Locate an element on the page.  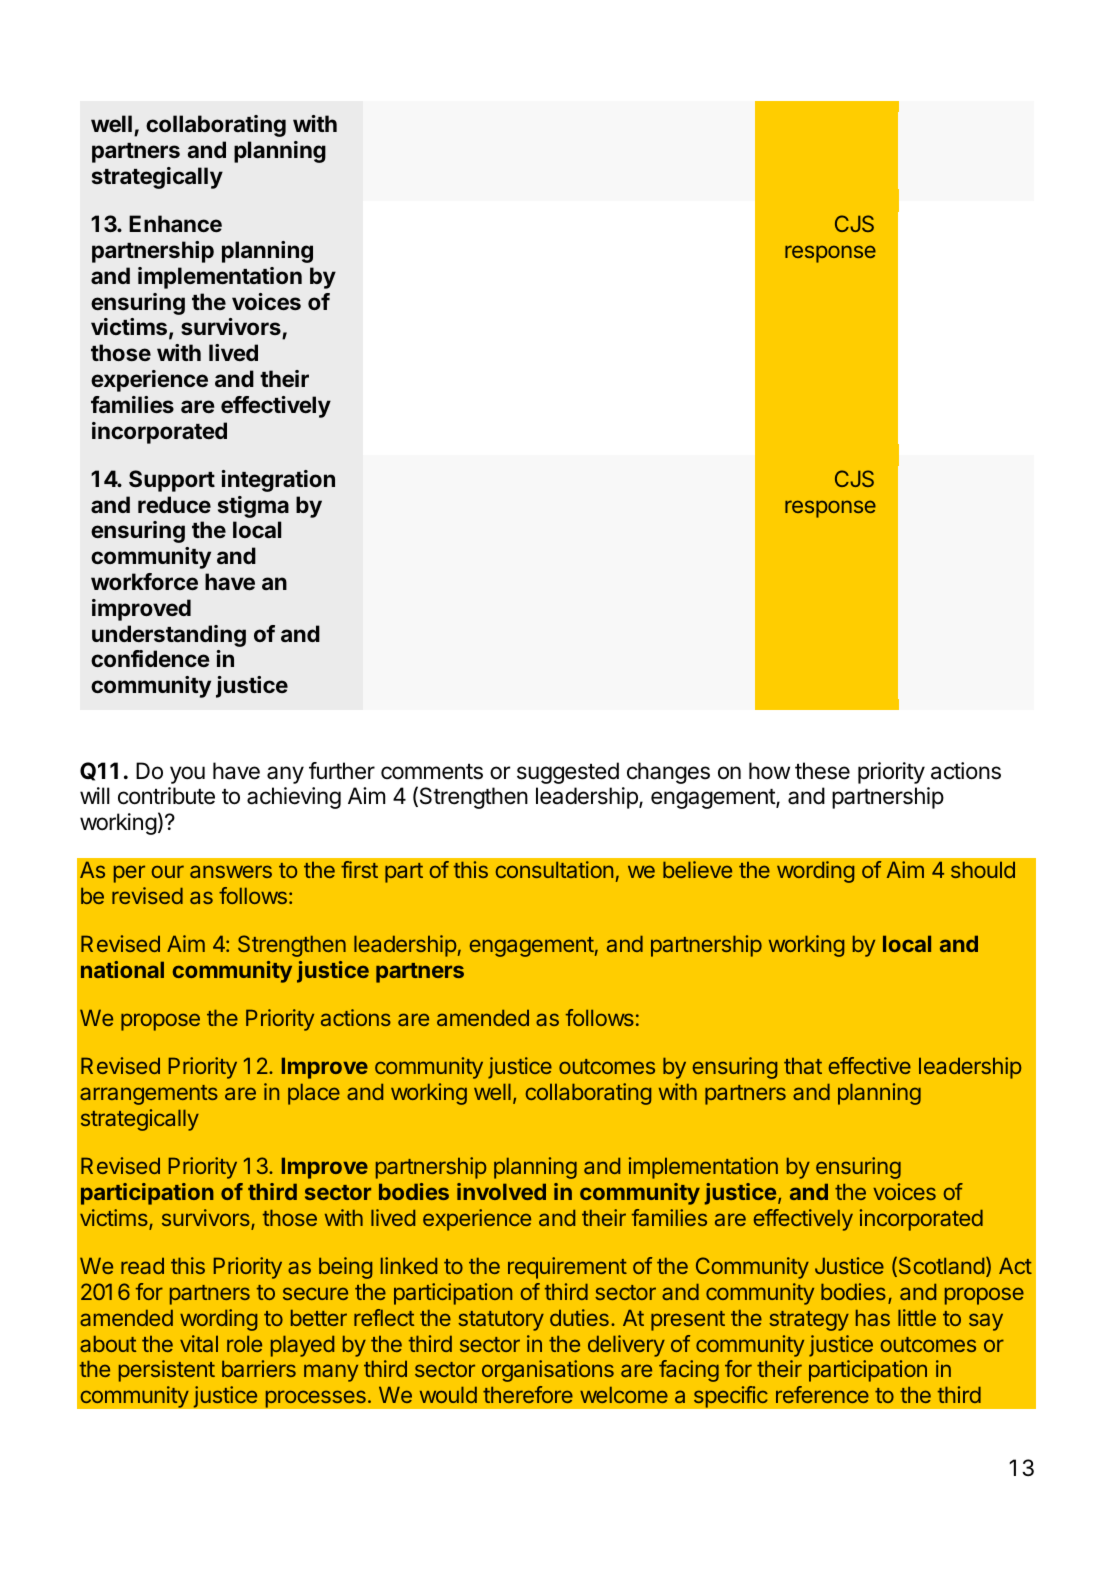
suggested is located at coordinates (568, 773).
